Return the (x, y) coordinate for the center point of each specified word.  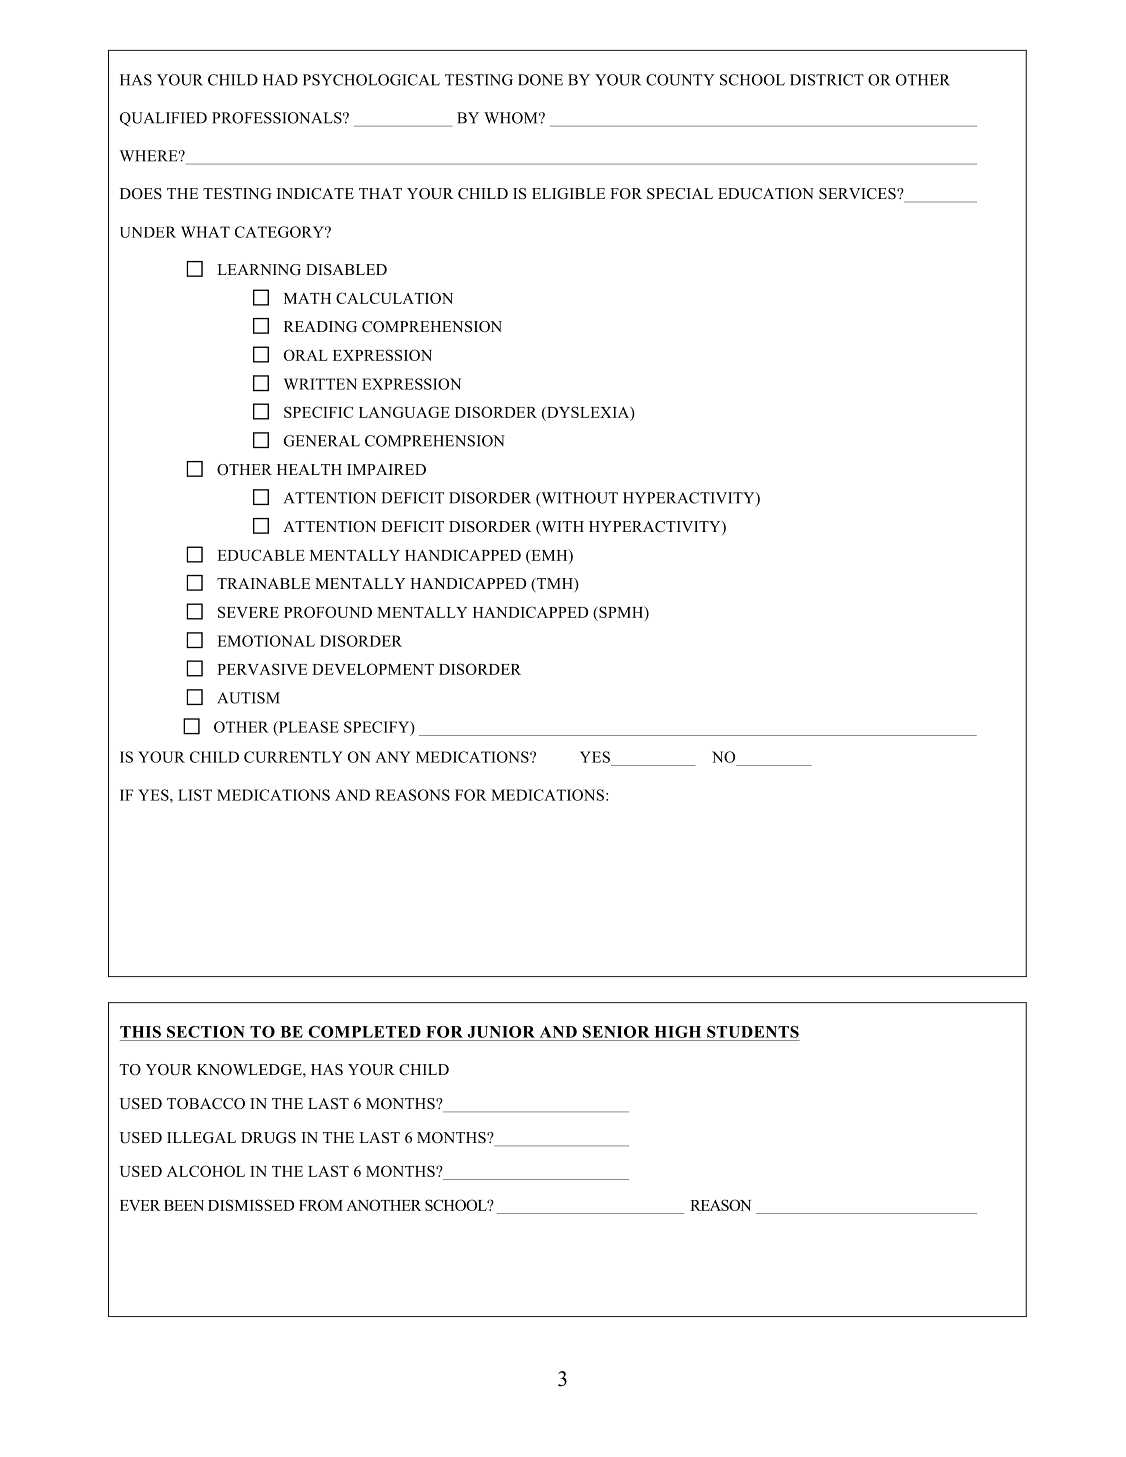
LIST (195, 795)
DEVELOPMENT (373, 669)
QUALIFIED (163, 119)
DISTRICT (827, 80)
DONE (540, 80)
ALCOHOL (206, 1171)
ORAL (306, 355)
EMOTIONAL (266, 641)
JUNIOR (501, 1032)
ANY (393, 757)
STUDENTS (753, 1032)
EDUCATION (766, 194)
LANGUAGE (404, 412)
